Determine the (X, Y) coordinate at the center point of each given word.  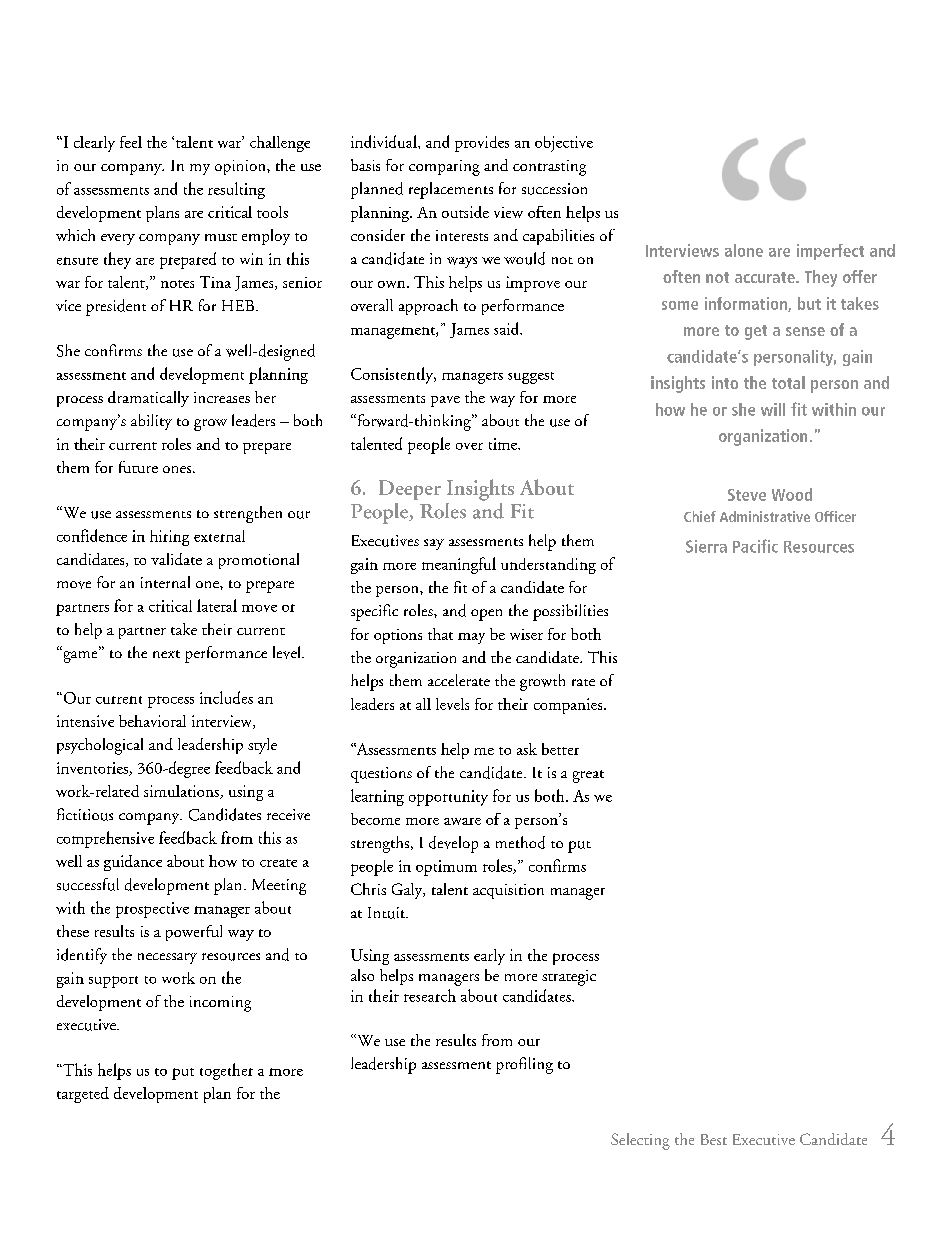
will (773, 409)
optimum (446, 868)
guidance (133, 863)
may (471, 638)
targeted (83, 1095)
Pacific (755, 546)
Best (714, 1139)
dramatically (148, 399)
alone (744, 250)
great (588, 776)
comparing (444, 168)
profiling (524, 1065)
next (166, 654)
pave (445, 401)
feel (131, 142)
